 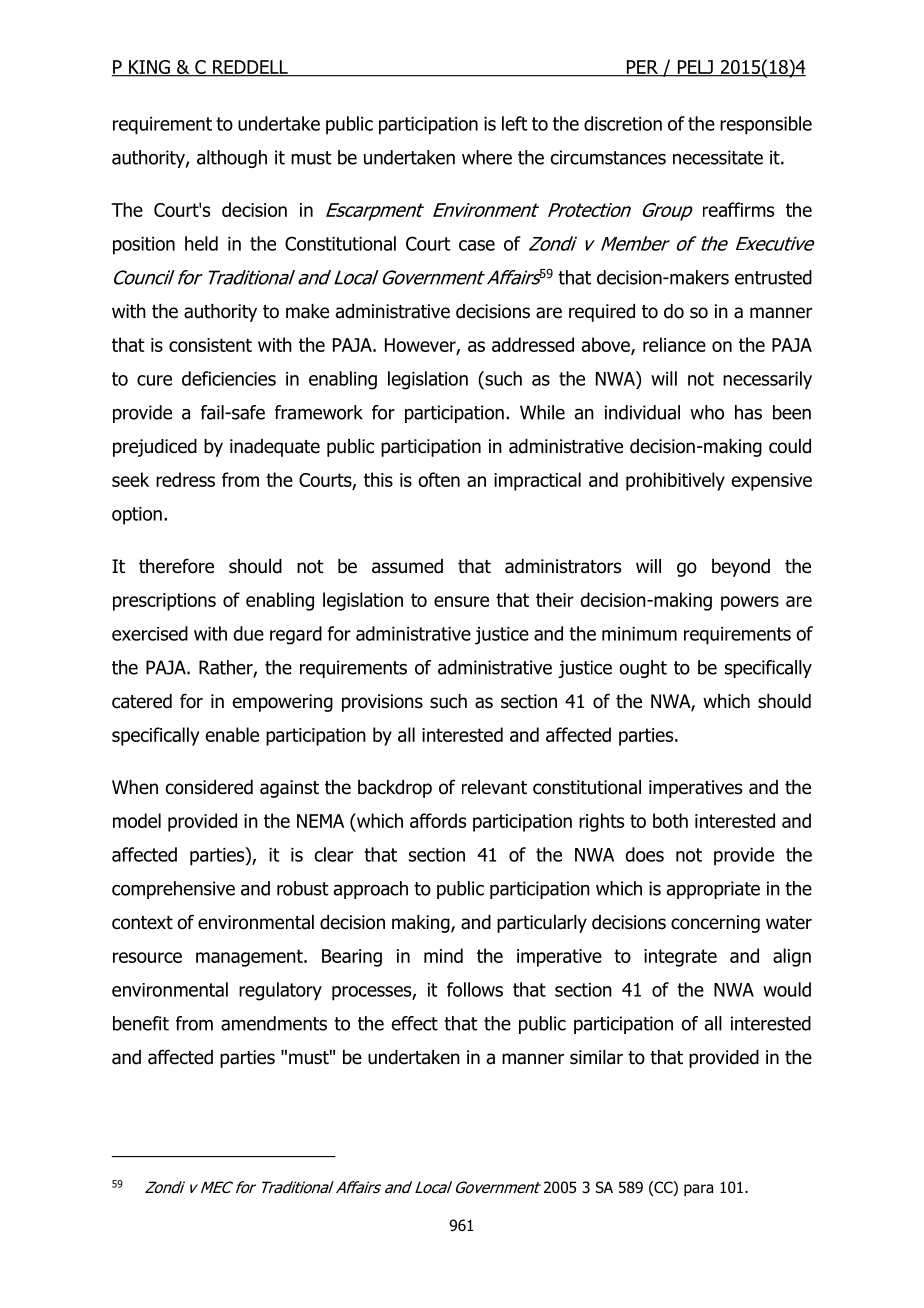 What do you see at coordinates (718, 157) in the image?
I see `necessitate` at bounding box center [718, 157].
